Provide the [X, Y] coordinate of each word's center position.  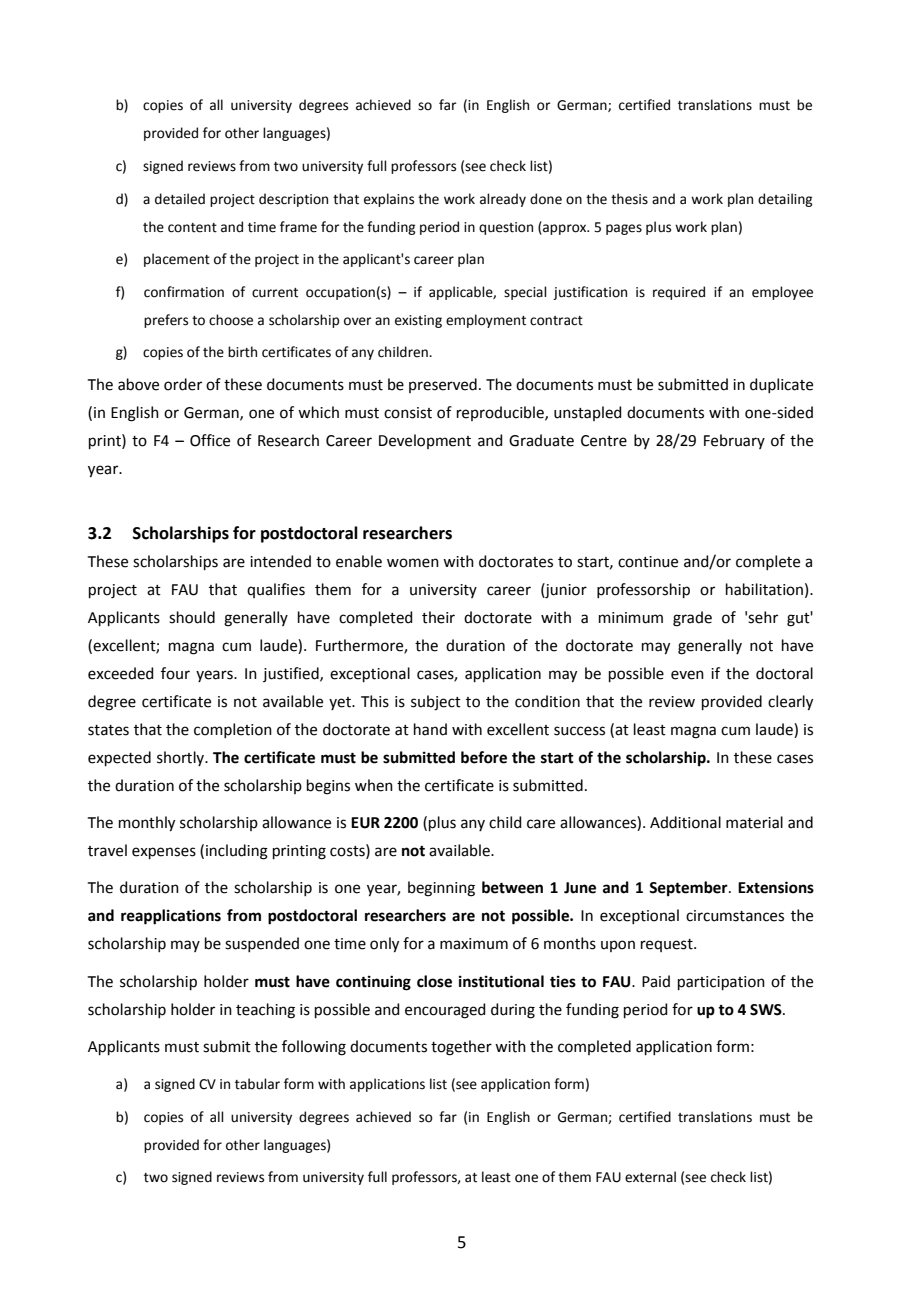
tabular [257, 1084]
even [687, 675]
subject [436, 703]
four [175, 673]
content [192, 228]
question [506, 228]
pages [624, 229]
